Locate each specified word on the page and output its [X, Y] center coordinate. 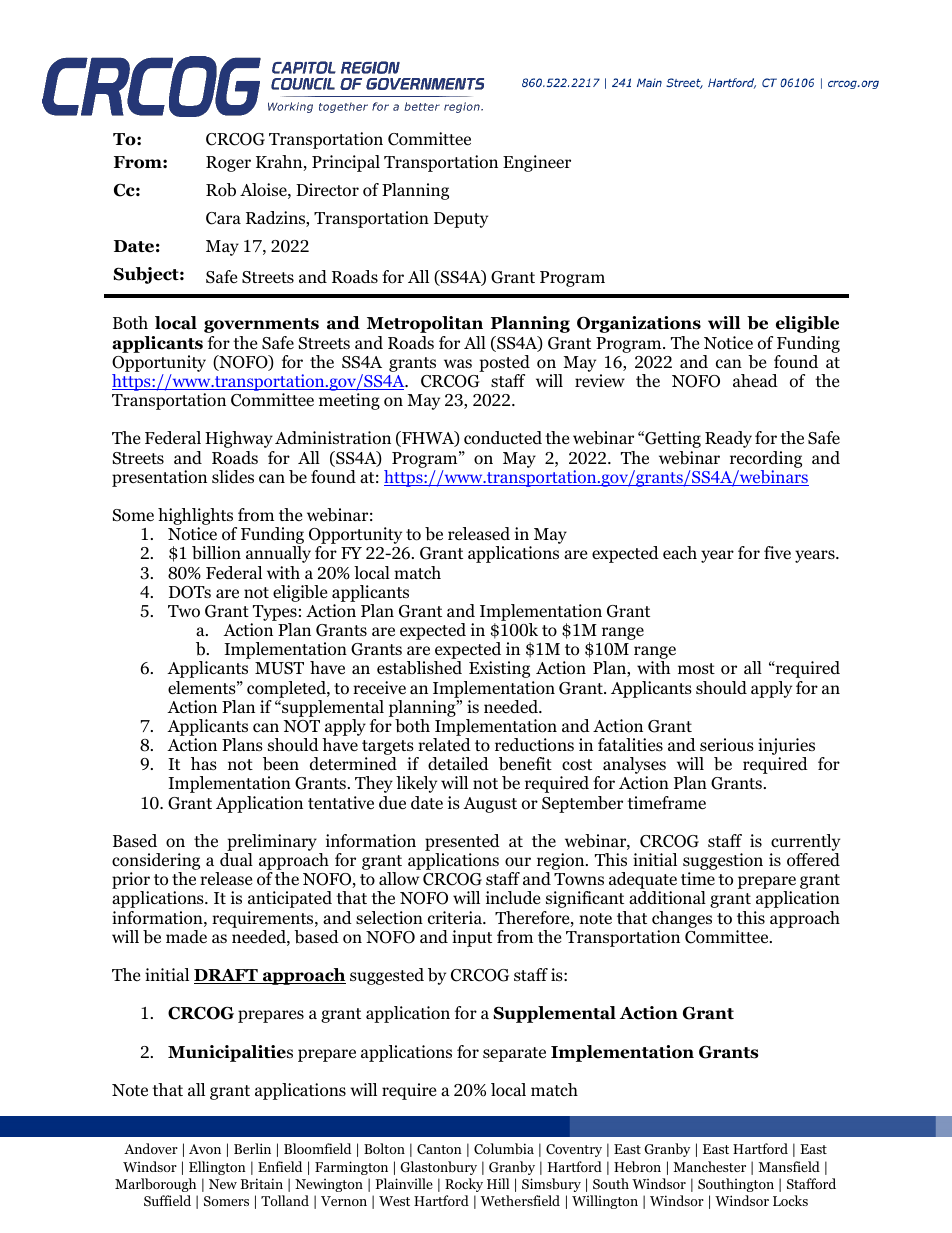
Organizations [639, 324]
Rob [221, 190]
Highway [239, 439]
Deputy [461, 220]
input [472, 938]
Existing [499, 669]
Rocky [464, 1185]
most [696, 669]
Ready [728, 439]
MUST [279, 668]
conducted [503, 438]
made [186, 937]
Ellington [217, 1168]
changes [682, 919]
